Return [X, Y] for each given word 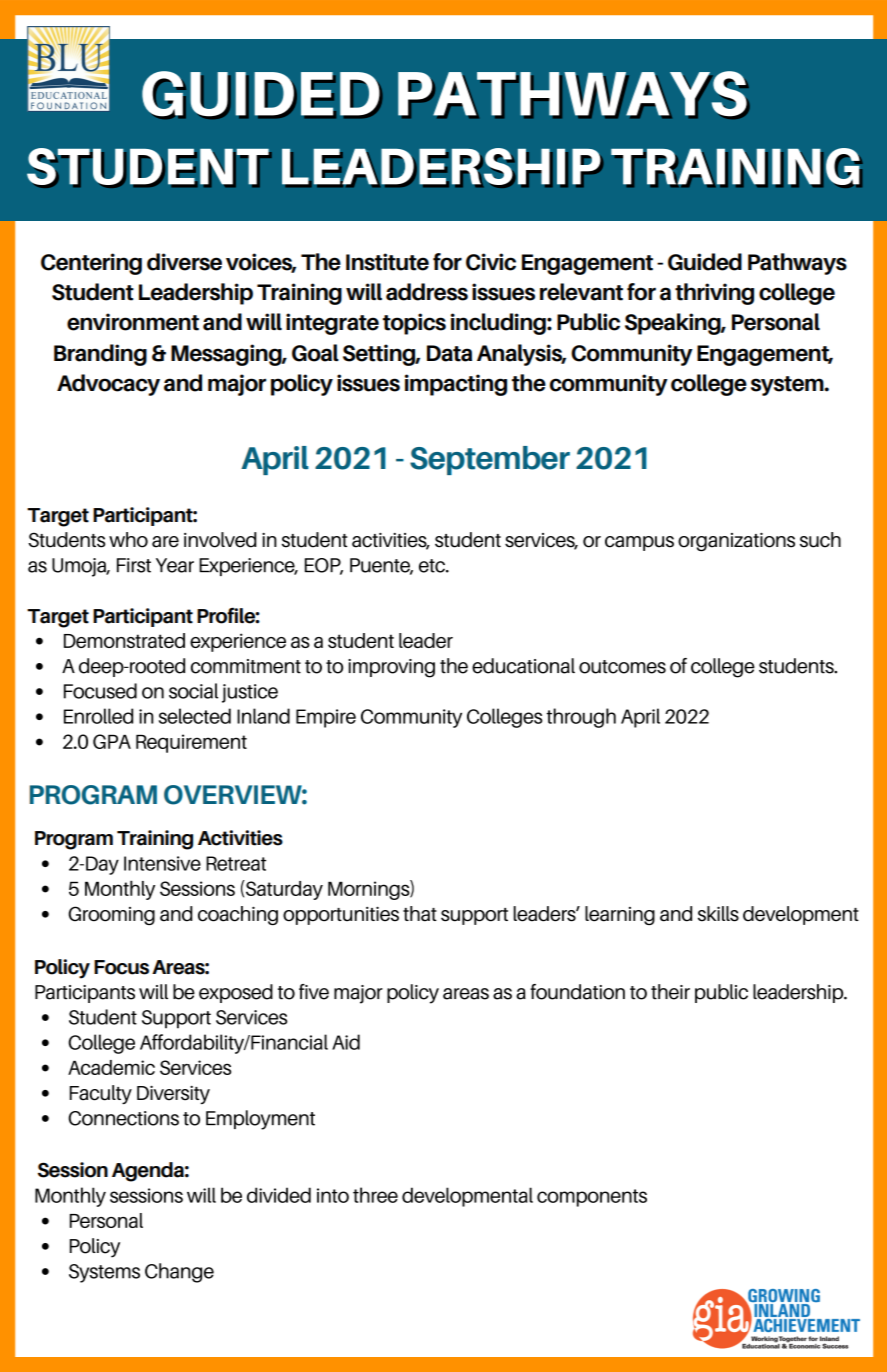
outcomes [622, 667]
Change [179, 1273]
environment [133, 322]
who [128, 540]
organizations [736, 542]
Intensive [162, 863]
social [193, 691]
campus [639, 543]
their [670, 992]
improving [391, 668]
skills [718, 914]
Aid [346, 1042]
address [427, 292]
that [420, 914]
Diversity [173, 1094]
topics [414, 324]
